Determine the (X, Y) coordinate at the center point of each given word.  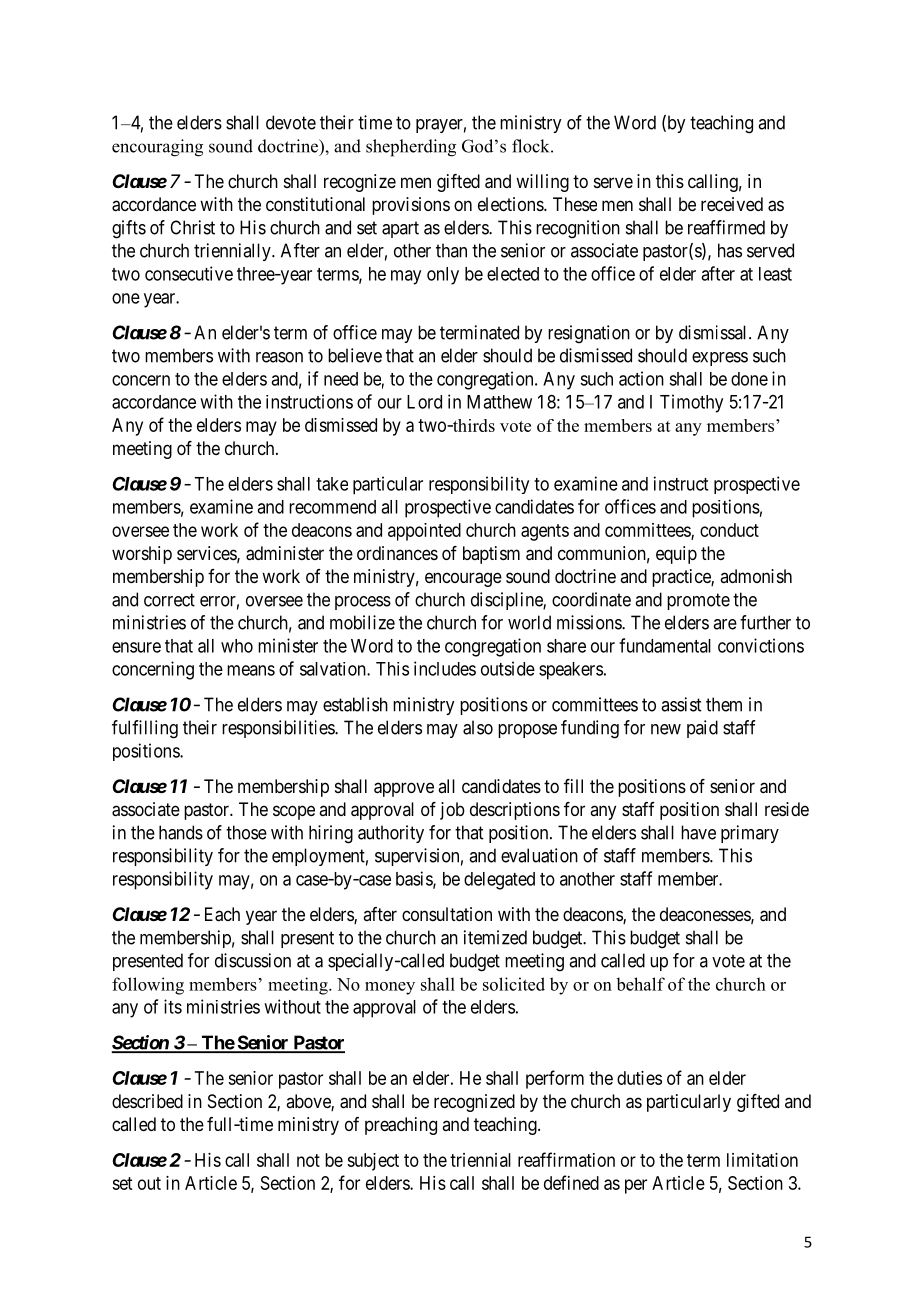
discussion (253, 960)
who (237, 646)
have (698, 832)
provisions (411, 206)
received (732, 204)
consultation (447, 914)
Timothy (691, 403)
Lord (424, 402)
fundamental (665, 645)
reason (279, 357)
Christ (192, 227)
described (147, 1101)
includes (445, 668)
